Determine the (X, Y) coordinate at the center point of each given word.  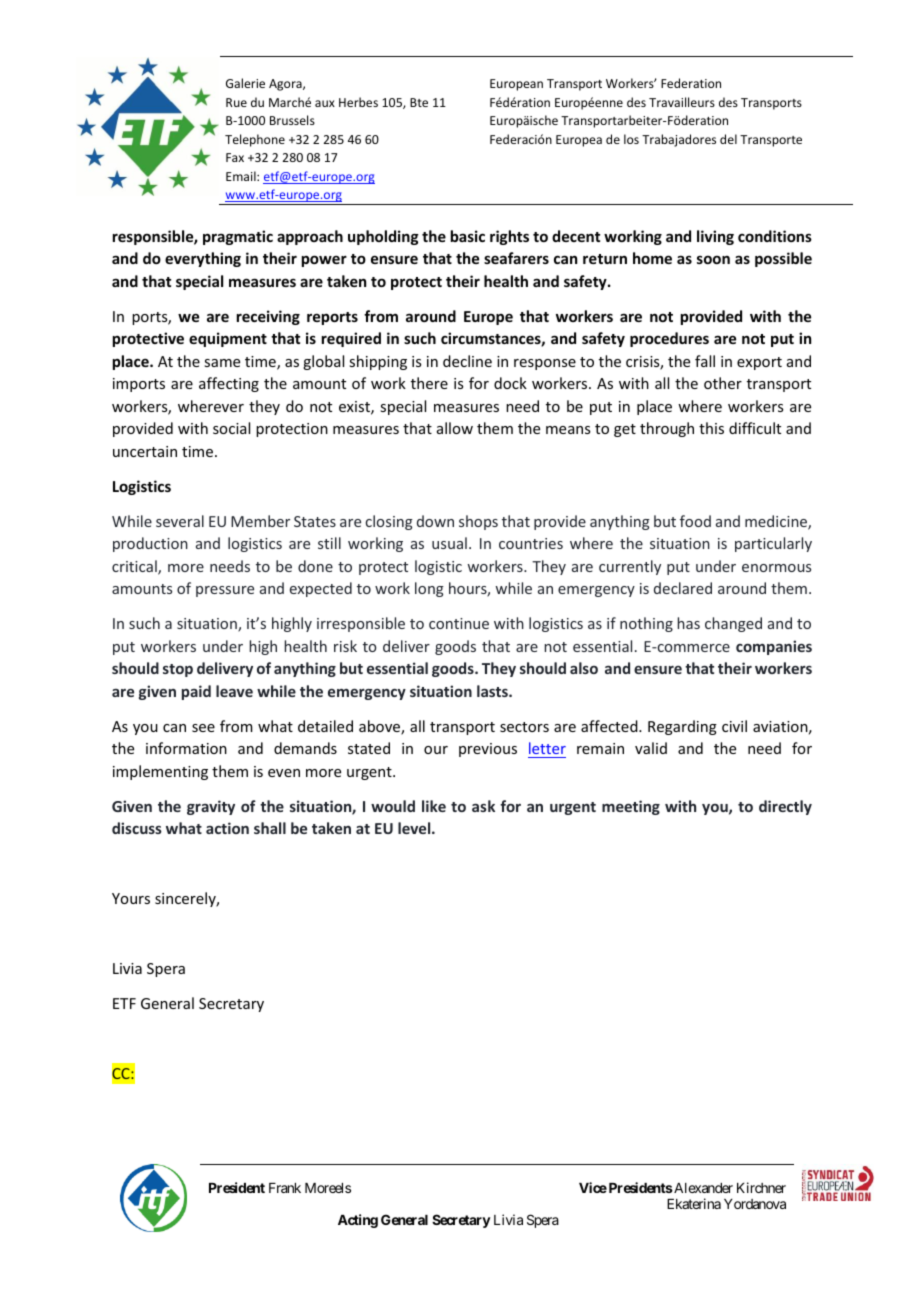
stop (178, 670)
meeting (631, 807)
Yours (131, 898)
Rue (236, 102)
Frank (285, 1188)
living (715, 237)
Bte (419, 102)
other (723, 383)
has (688, 623)
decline (467, 361)
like (434, 806)
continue (459, 623)
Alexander (702, 1188)
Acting (358, 1221)
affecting (229, 384)
